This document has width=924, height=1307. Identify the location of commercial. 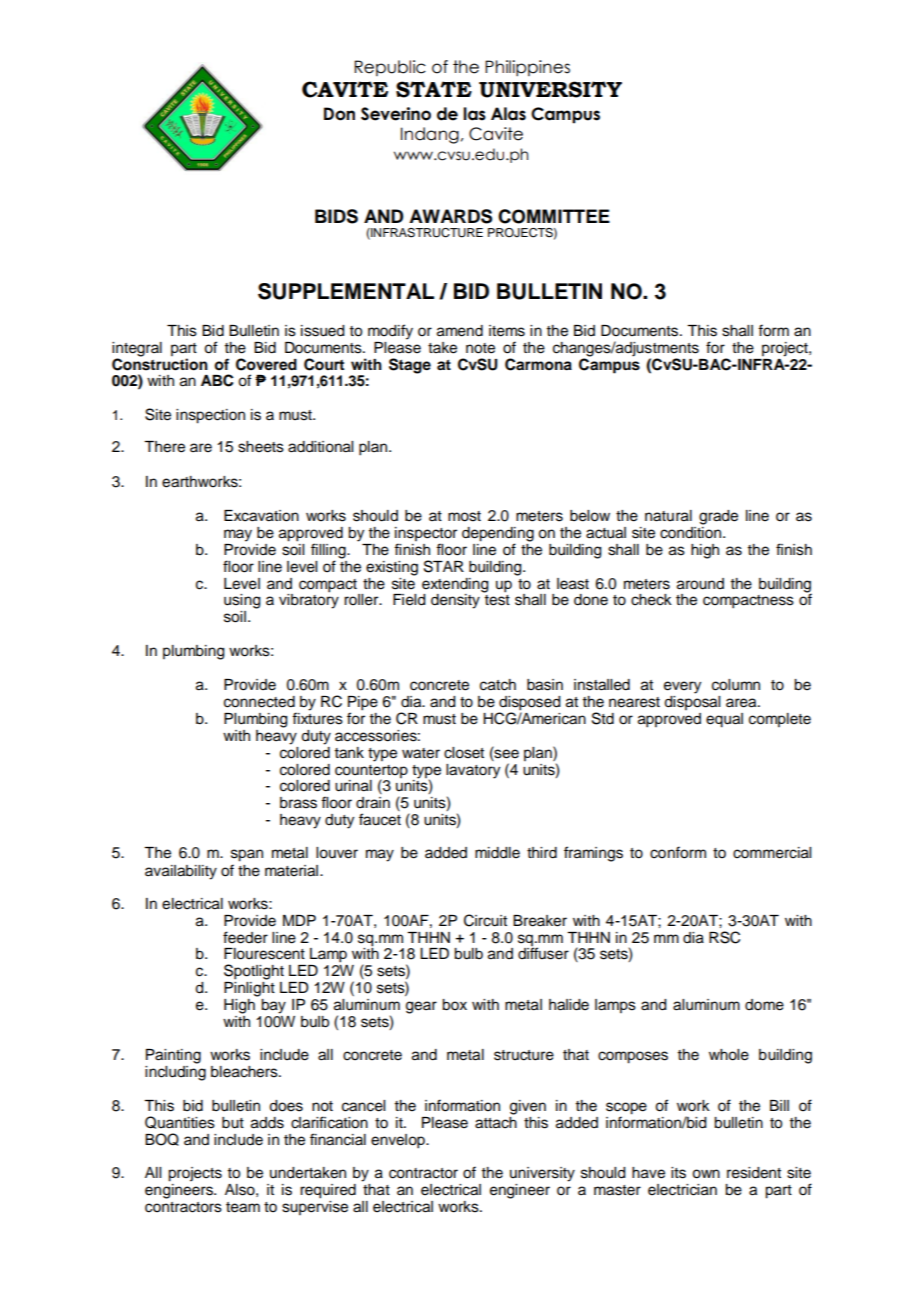
(772, 853).
